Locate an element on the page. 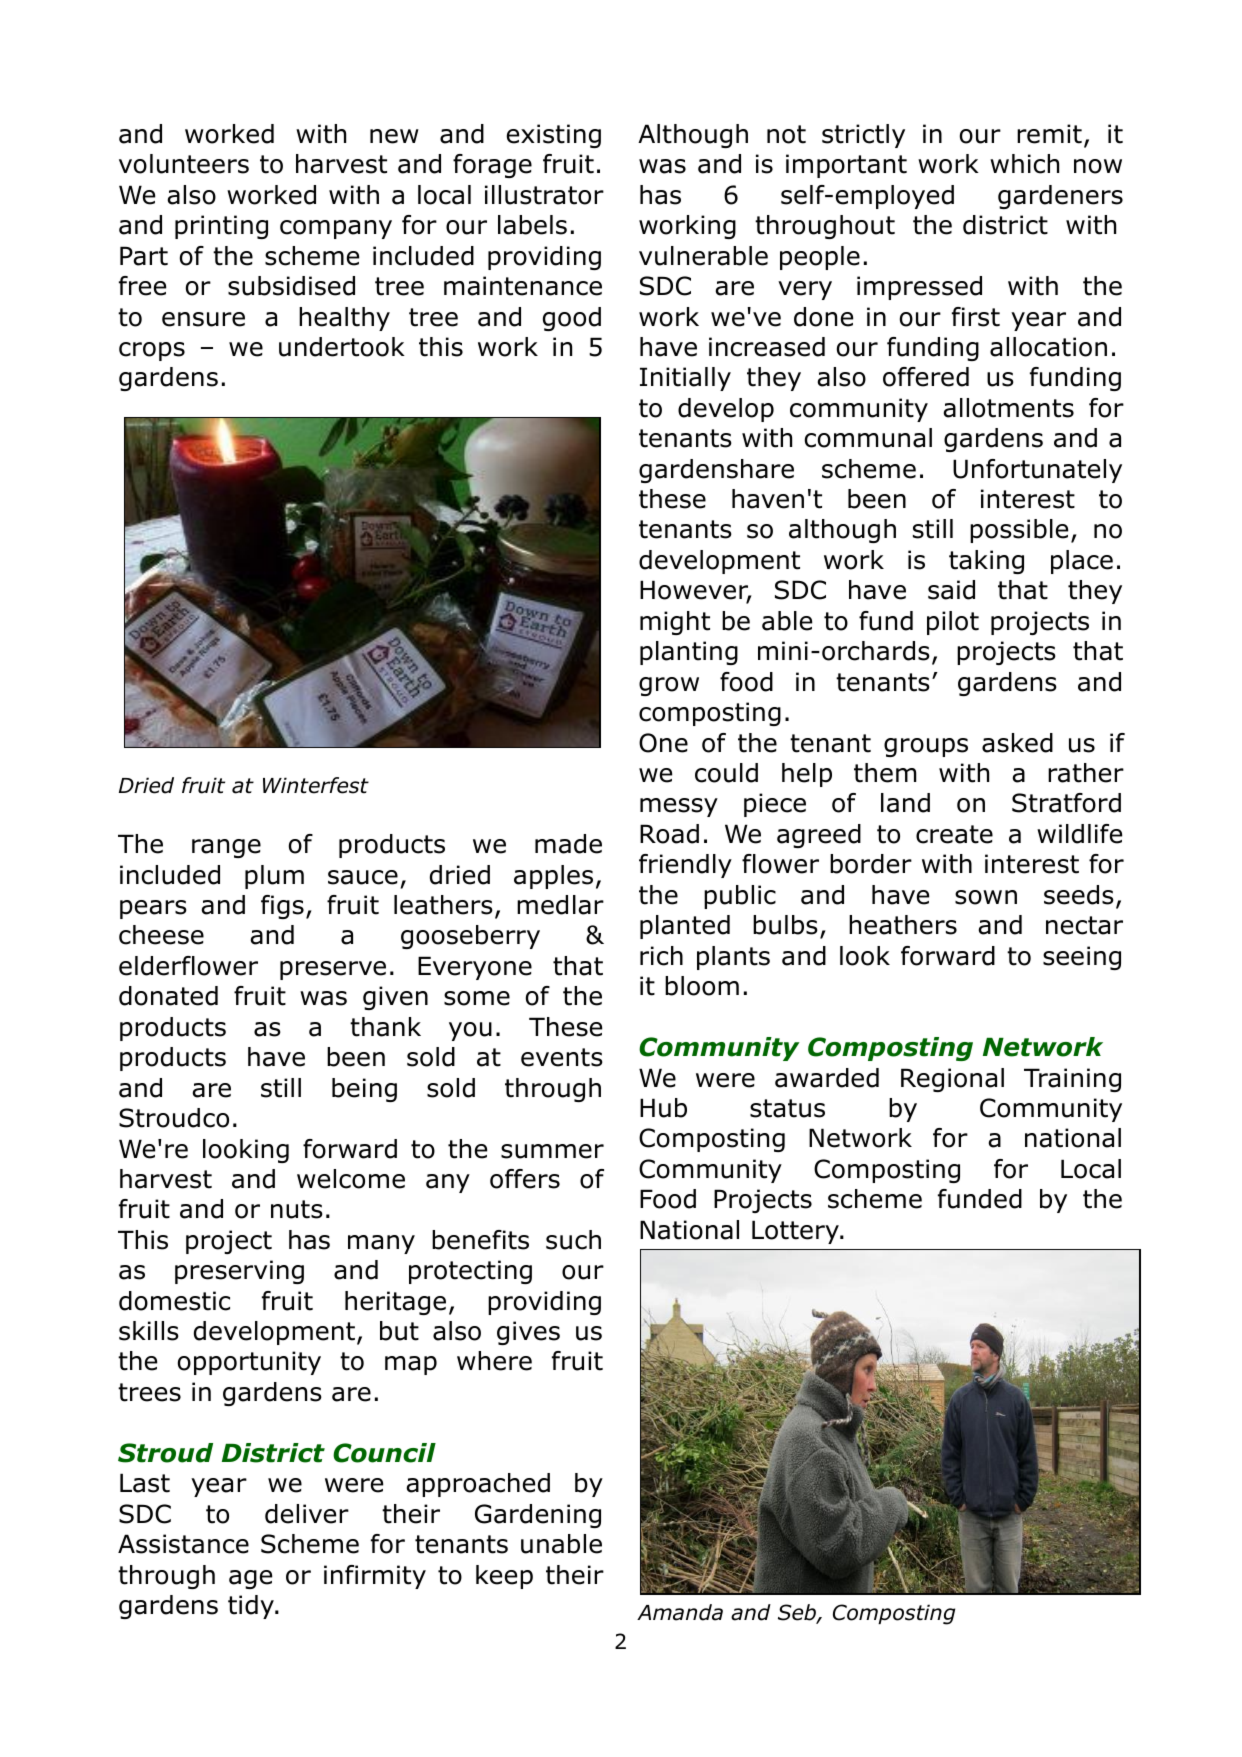 The width and height of the image is (1242, 1757). made is located at coordinates (568, 844).
